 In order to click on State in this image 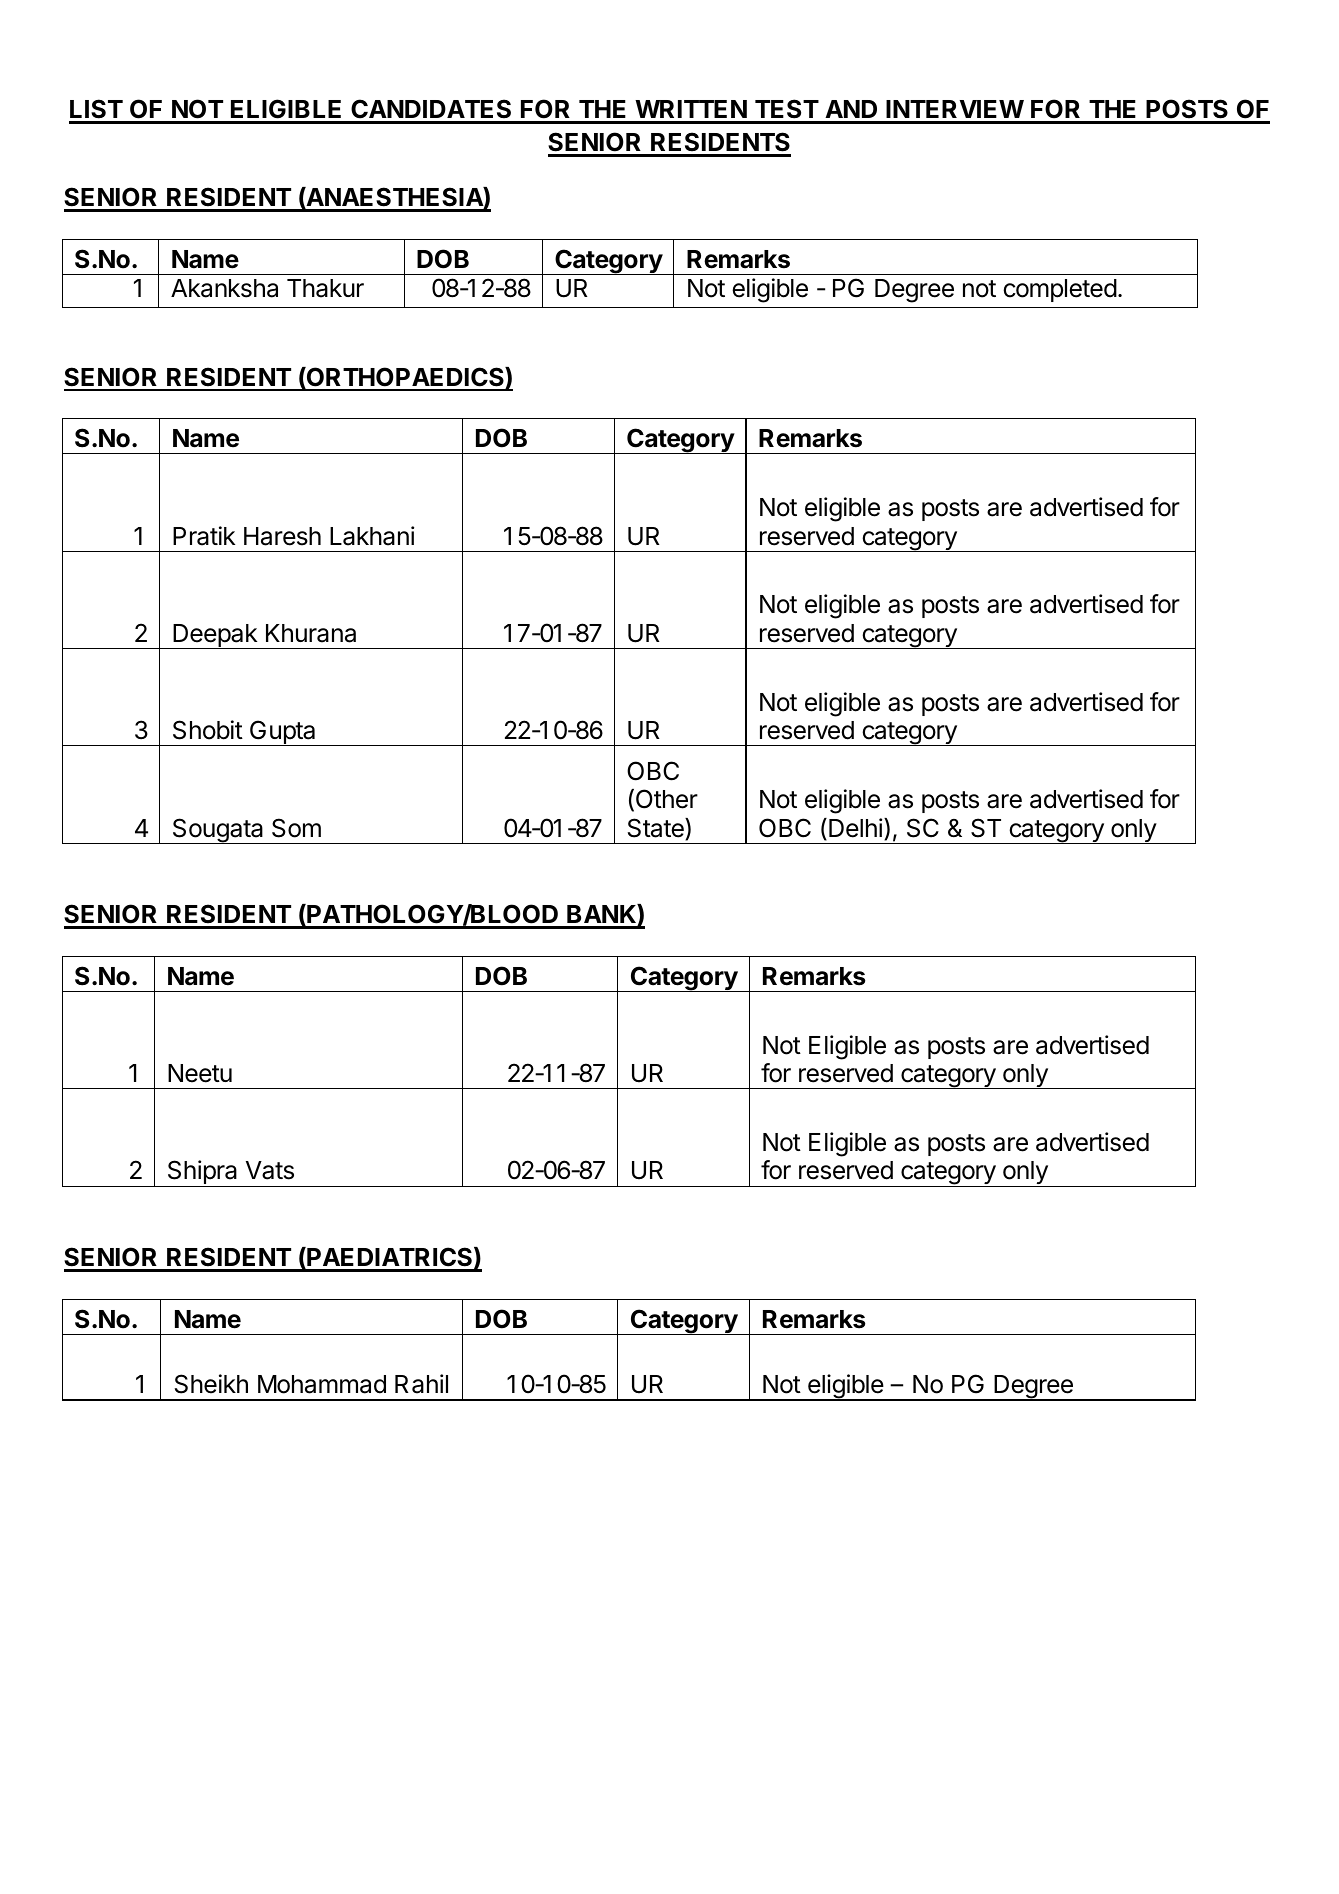, I will do `click(657, 829)`.
